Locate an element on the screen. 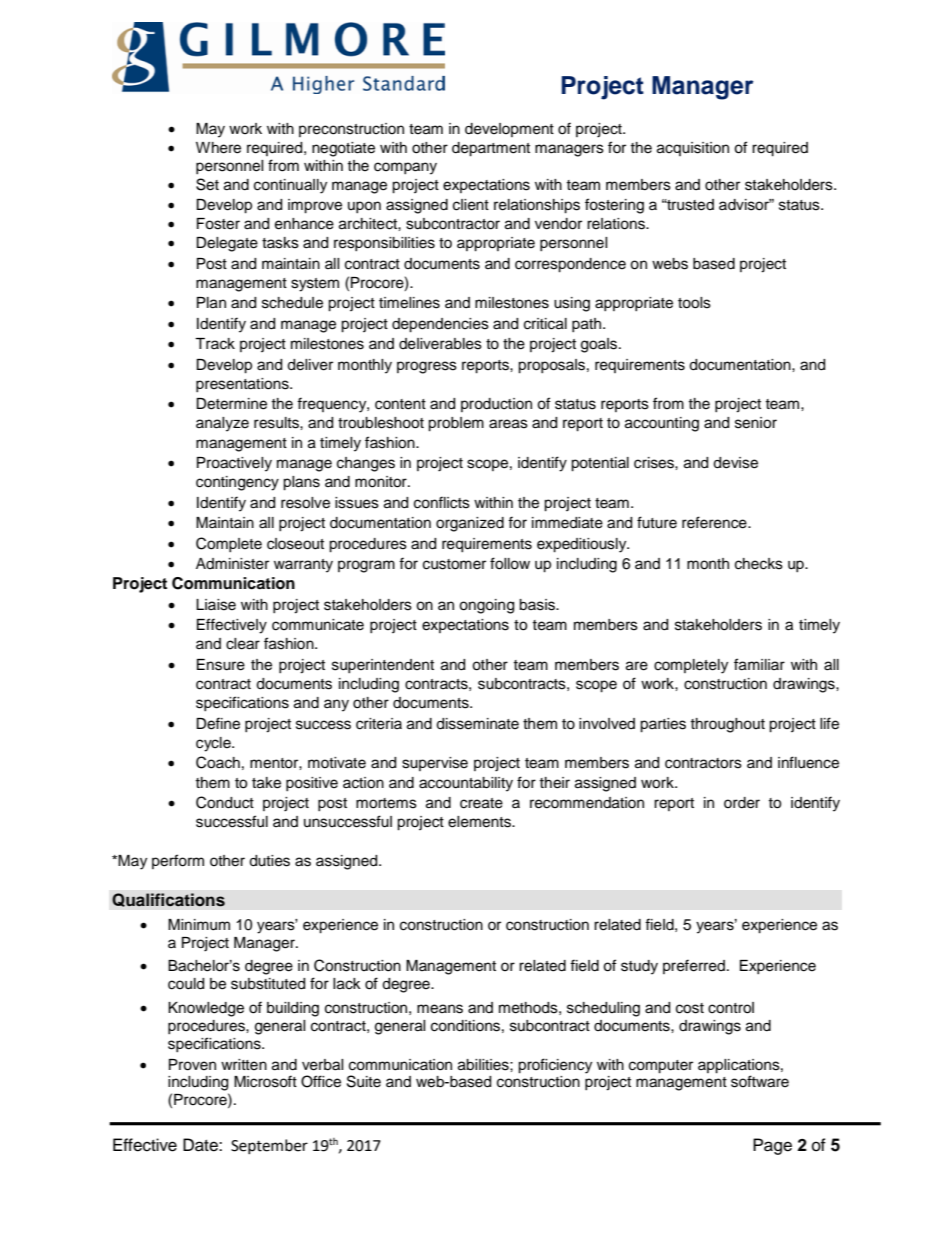 The width and height of the screenshot is (952, 1233). clear is located at coordinates (243, 644).
